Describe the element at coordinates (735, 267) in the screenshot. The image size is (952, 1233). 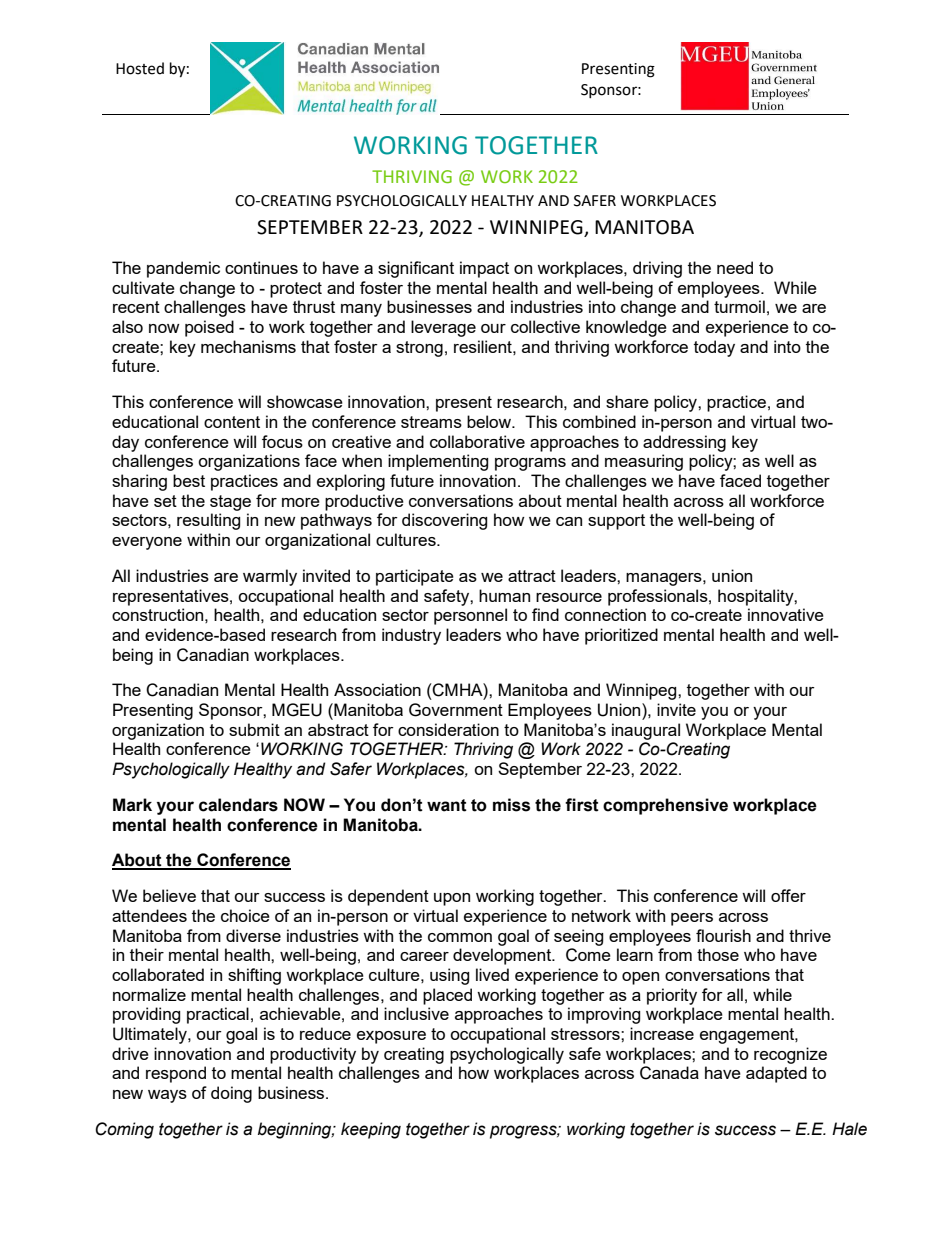
I see `need` at that location.
